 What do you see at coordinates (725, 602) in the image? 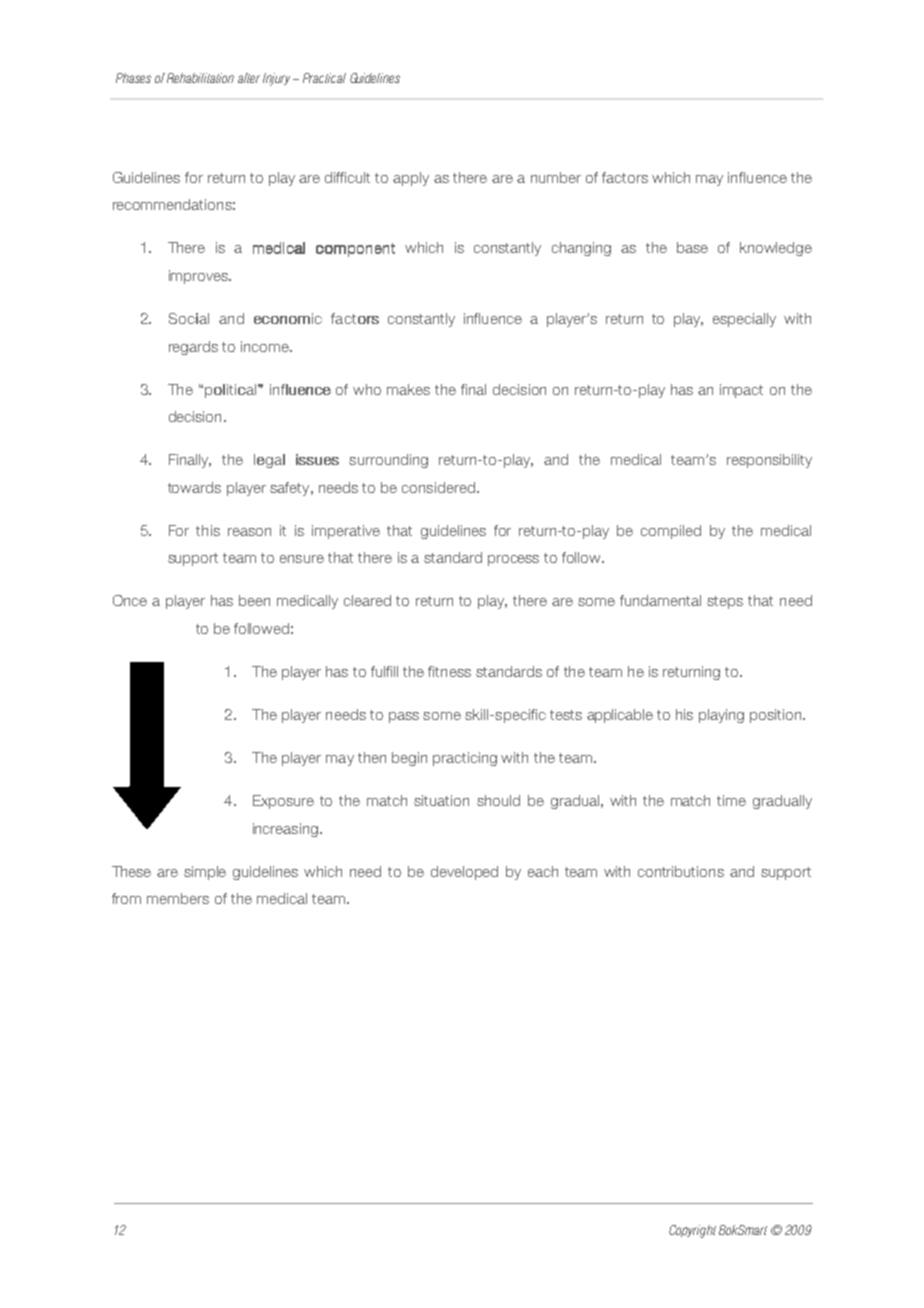
I see `steps` at bounding box center [725, 602].
